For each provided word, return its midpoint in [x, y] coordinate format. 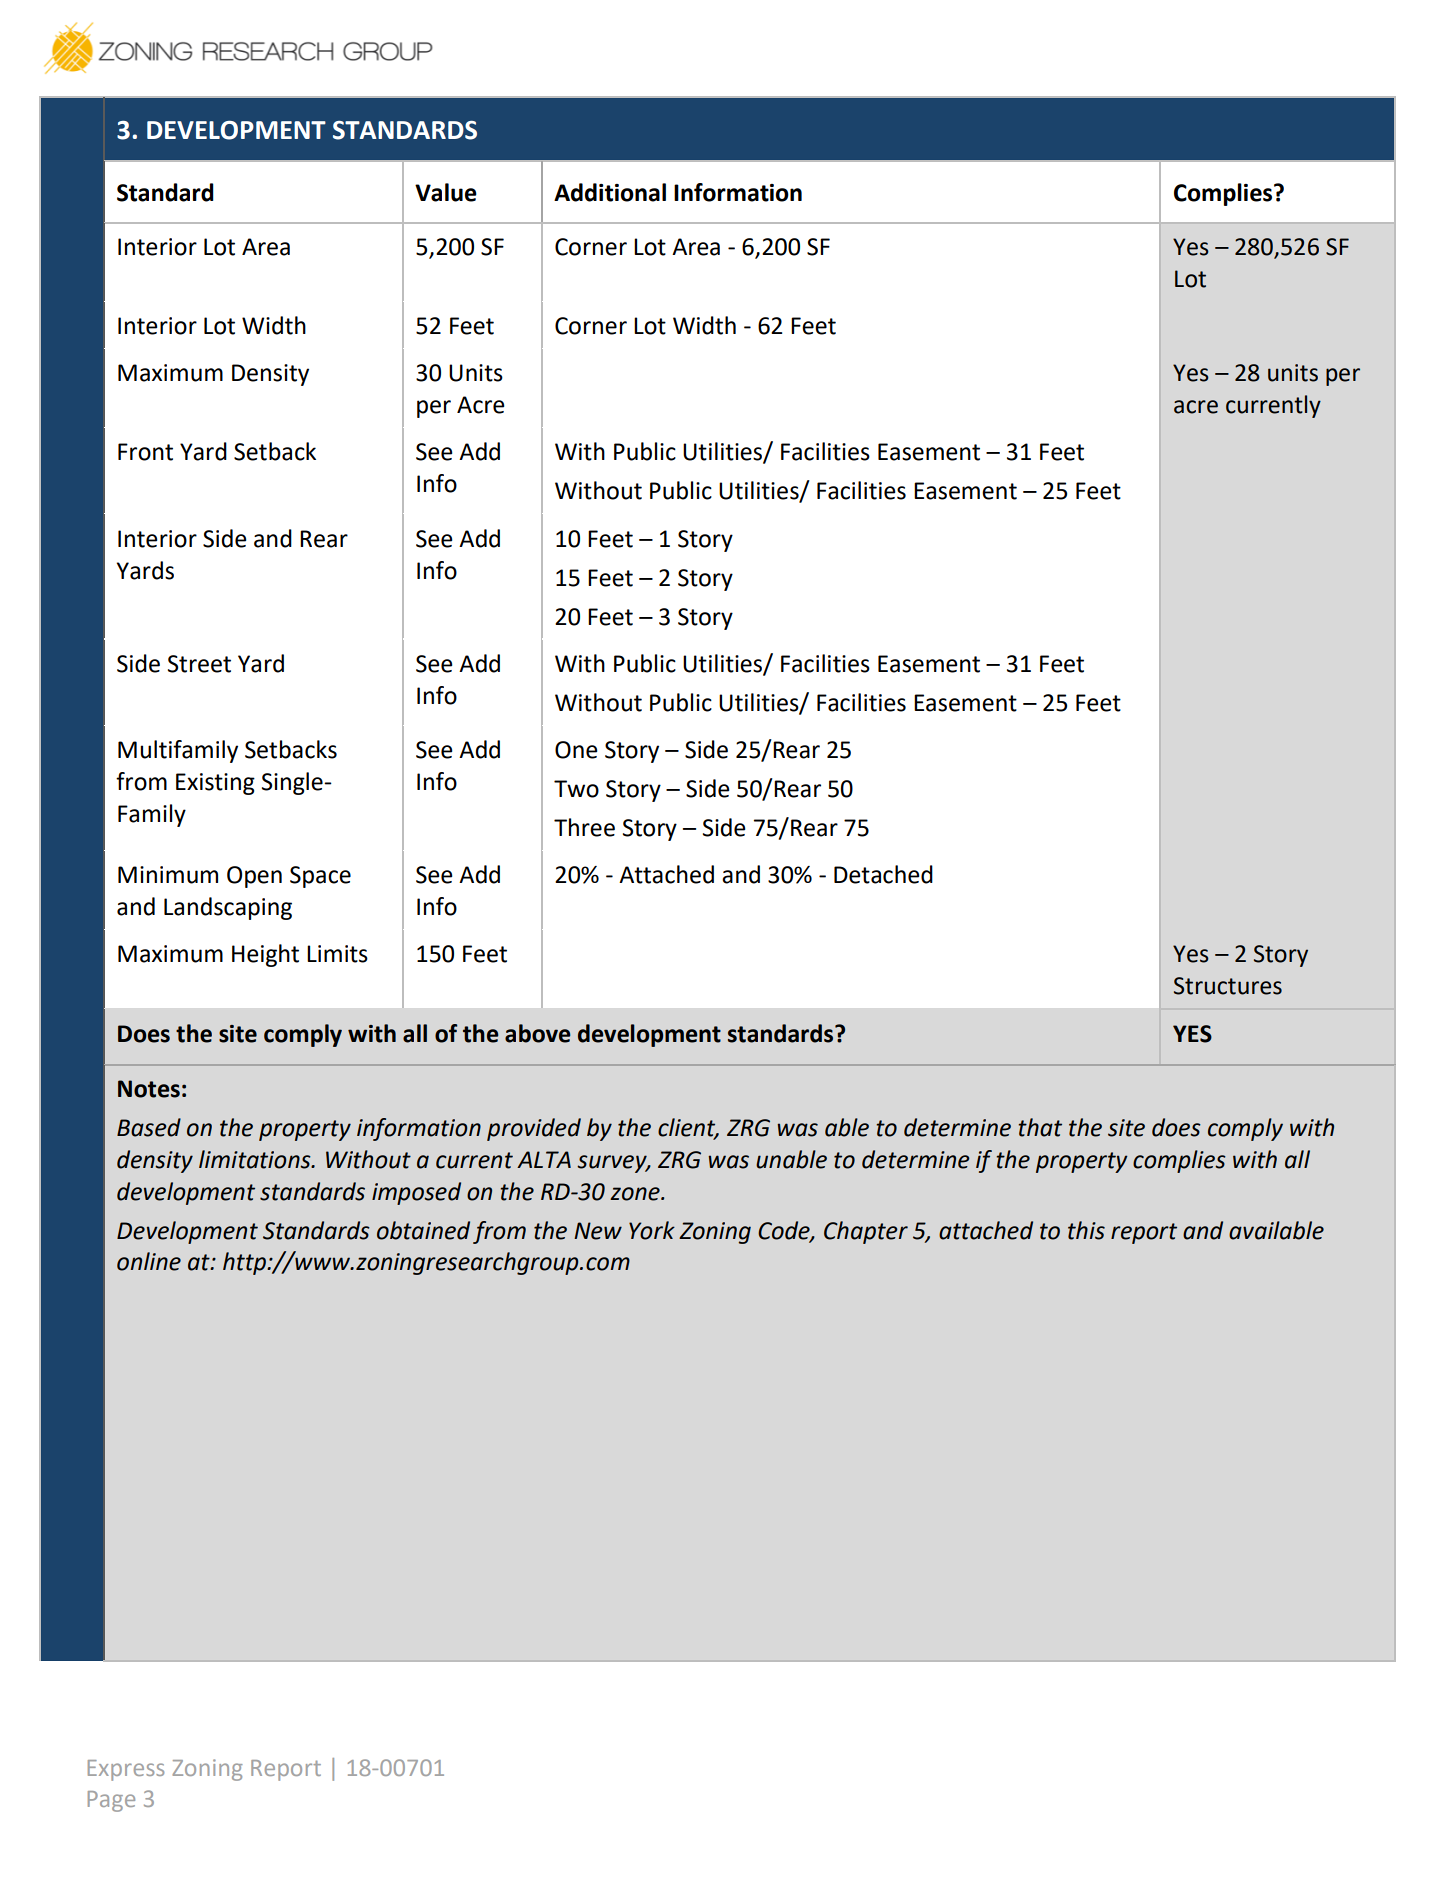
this [1086, 1230]
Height [265, 955]
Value [446, 192]
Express [126, 1770]
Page [111, 1801]
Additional [610, 192]
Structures [1228, 986]
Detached [883, 874]
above [538, 1033]
